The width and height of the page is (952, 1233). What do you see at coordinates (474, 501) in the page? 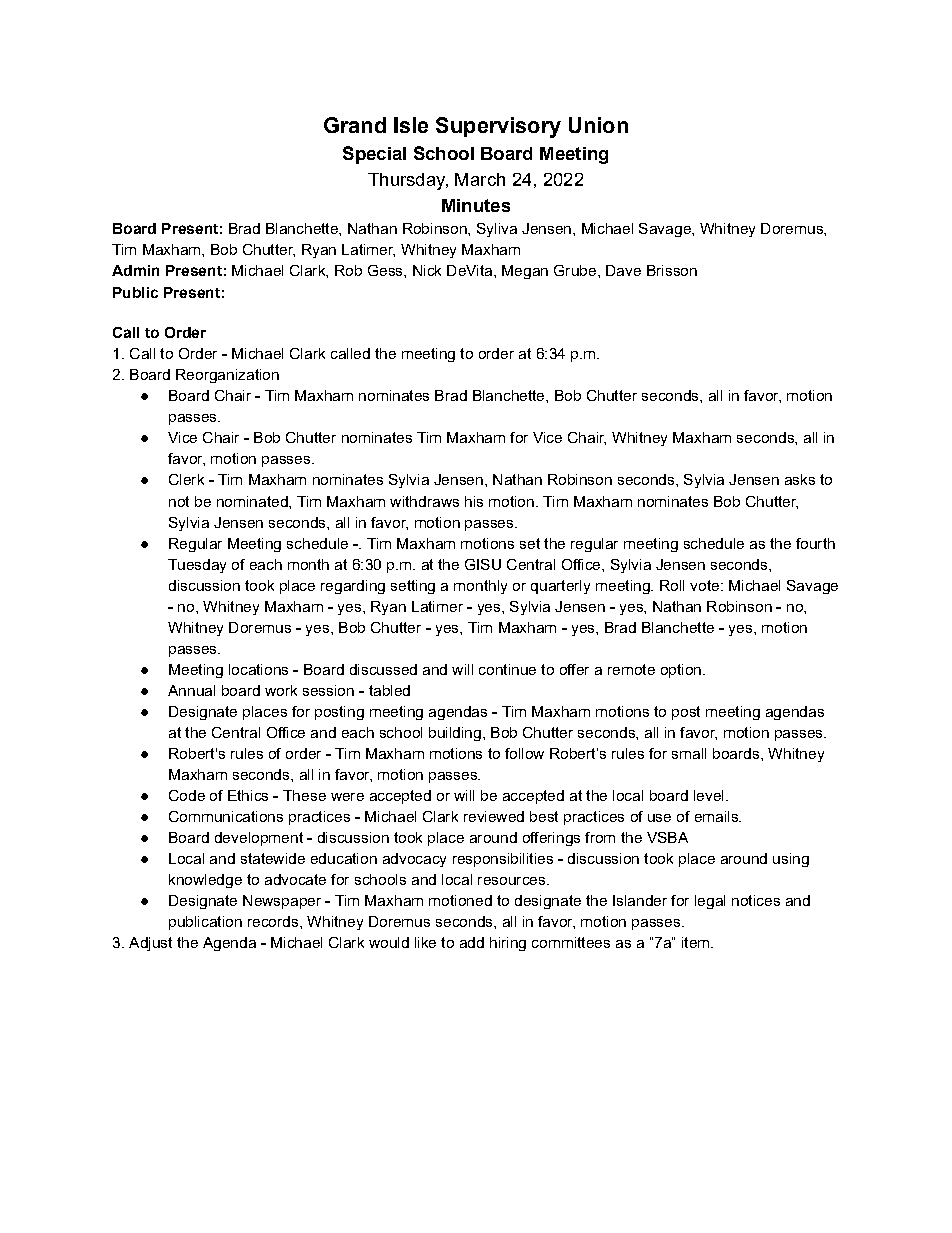
I see `his` at bounding box center [474, 501].
